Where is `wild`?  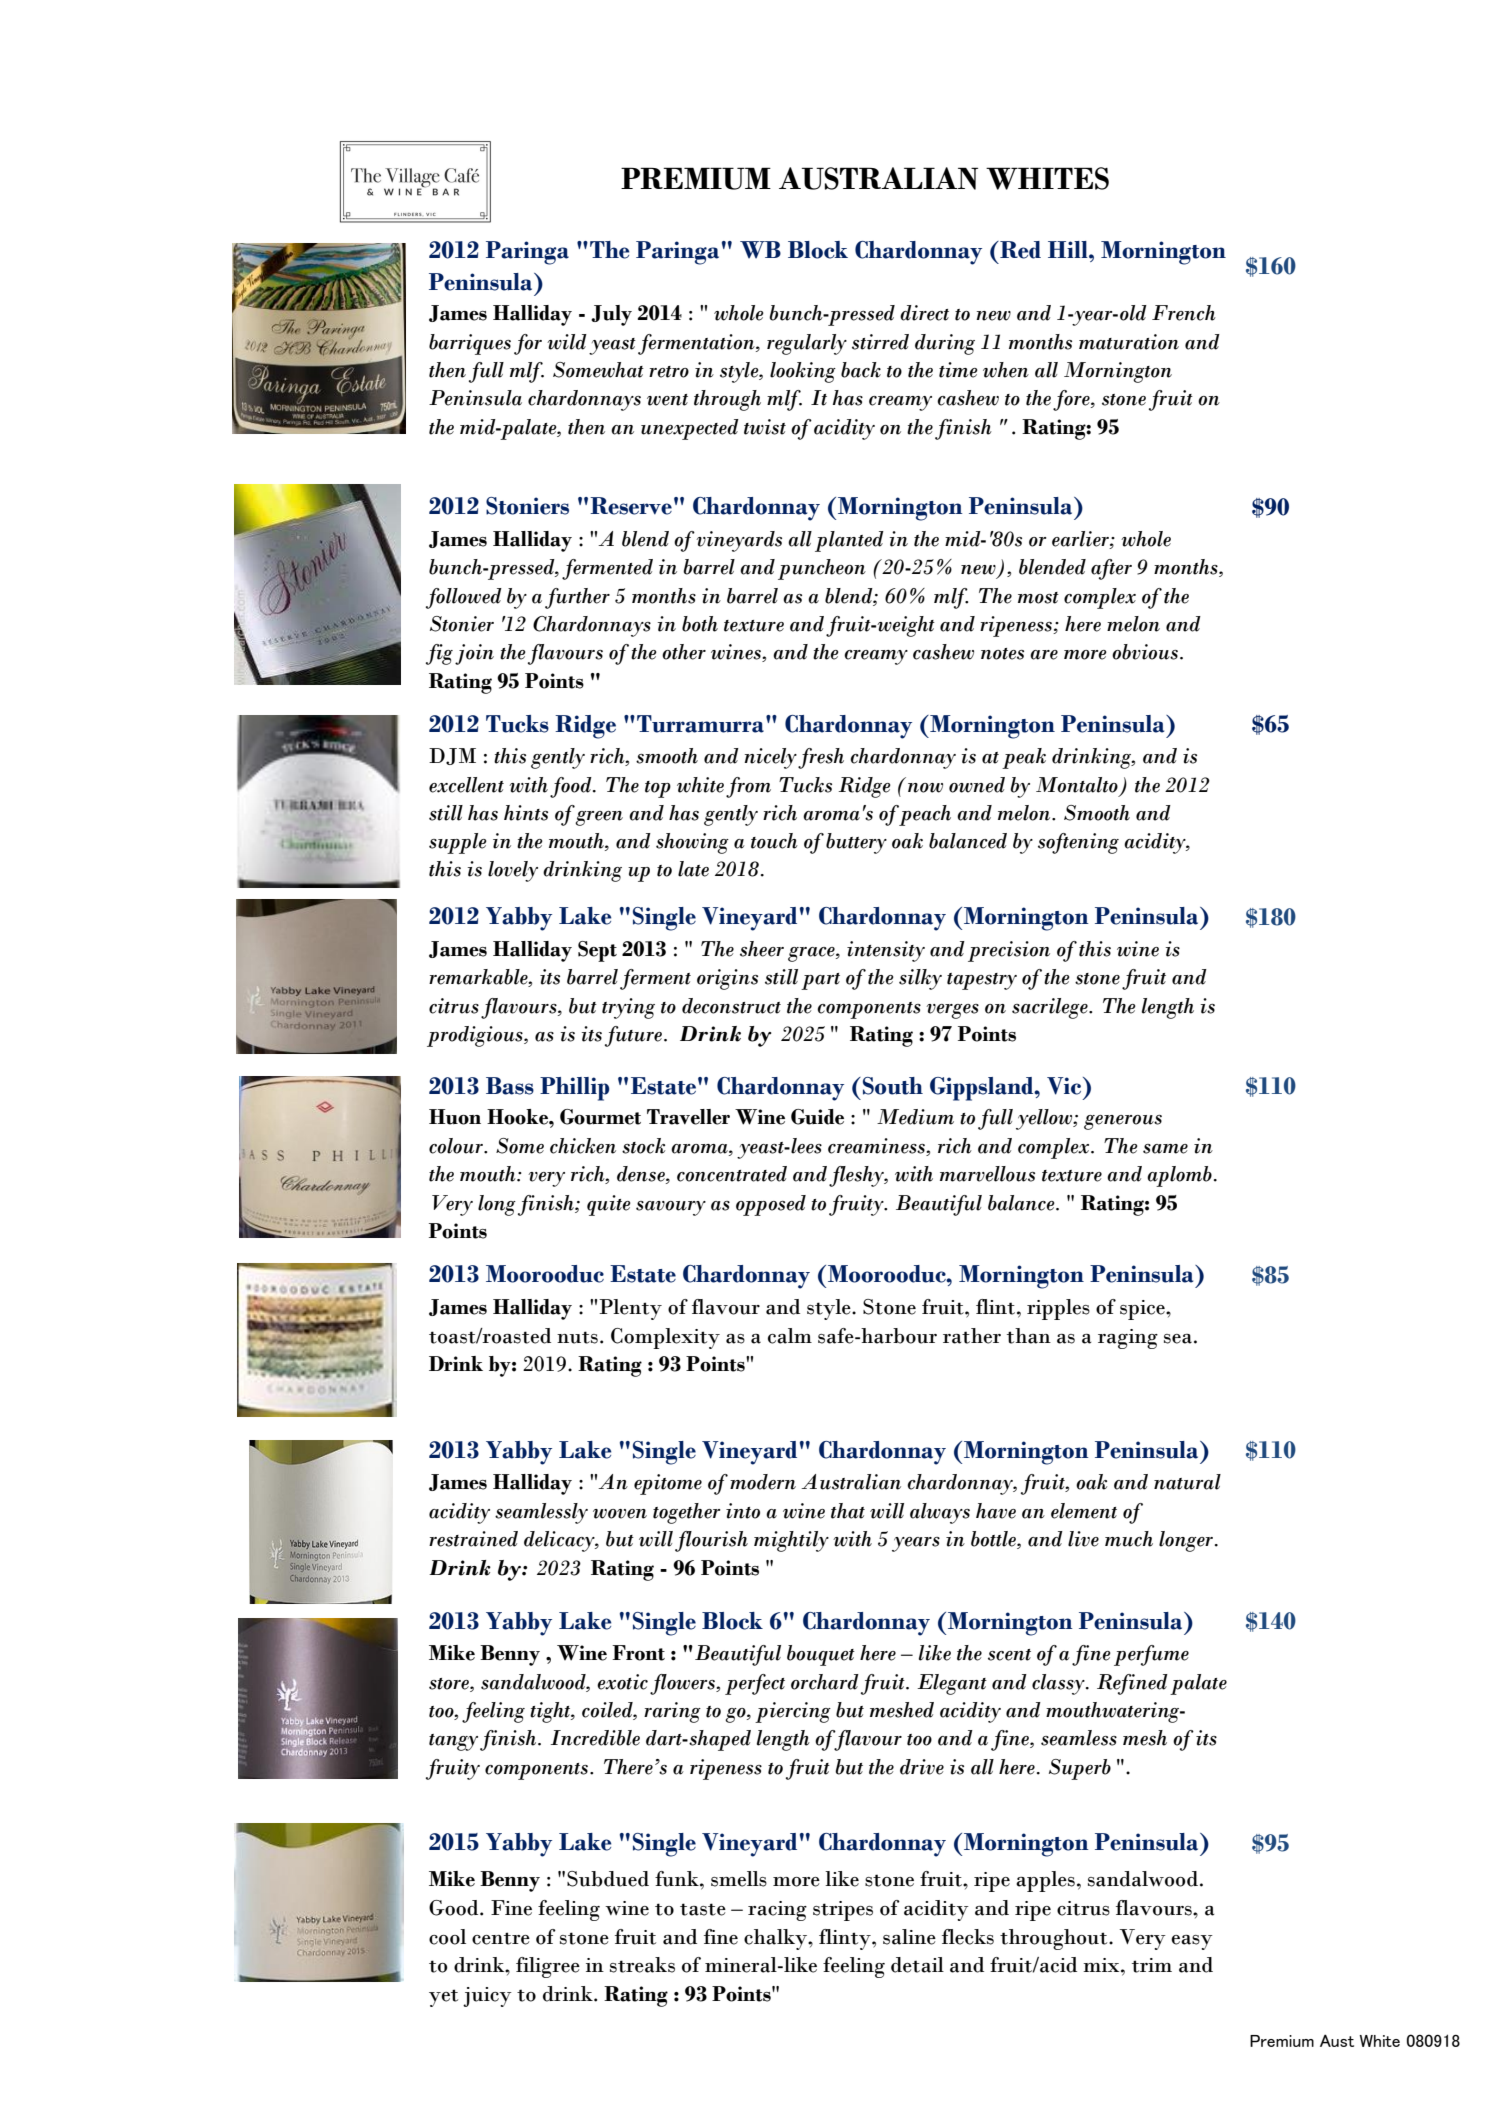
wild is located at coordinates (567, 342).
